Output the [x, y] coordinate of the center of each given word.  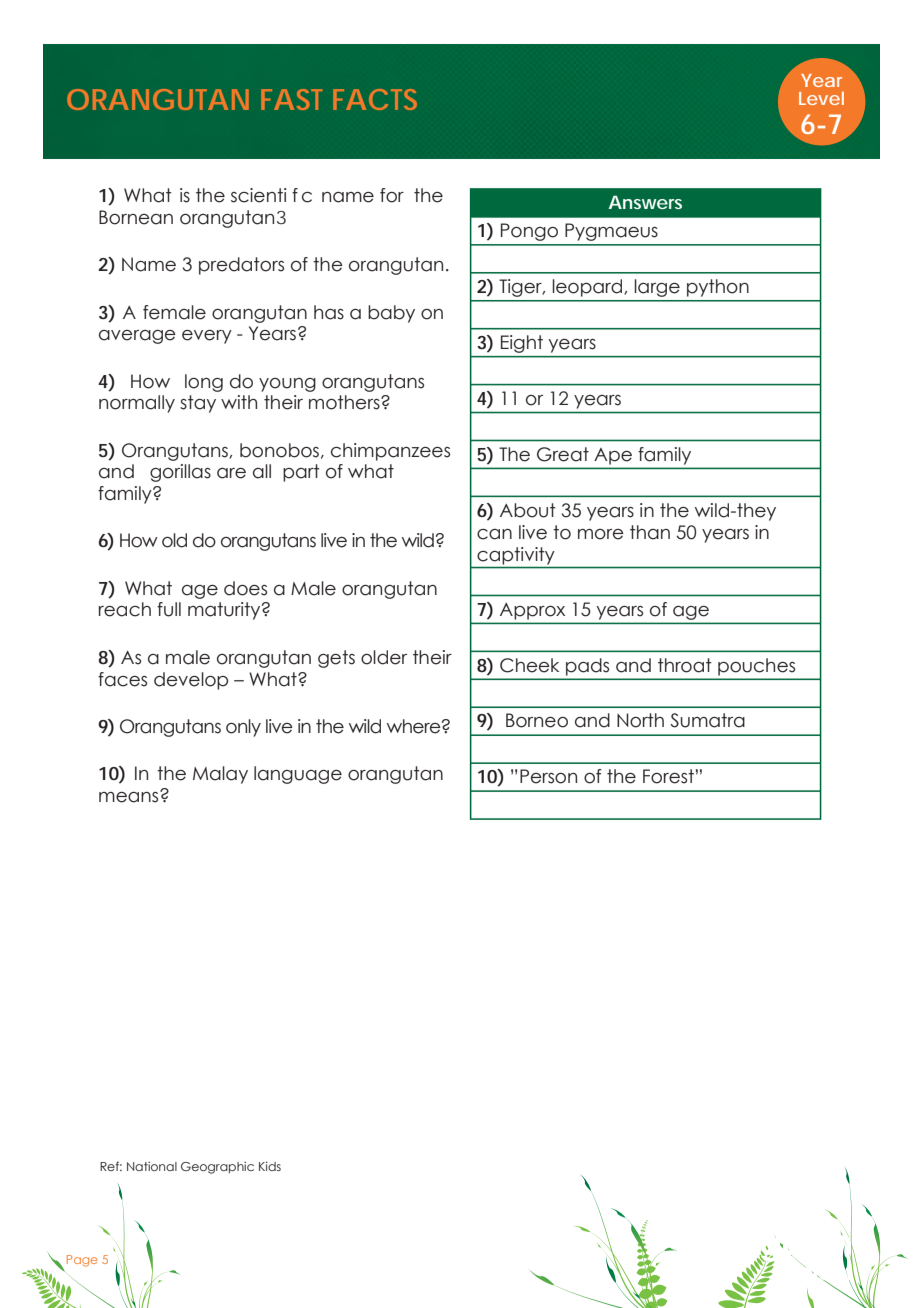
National [152, 1166]
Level [821, 98]
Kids [270, 1166]
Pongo [529, 232]
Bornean [136, 217]
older [384, 657]
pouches [756, 666]
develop [191, 681]
